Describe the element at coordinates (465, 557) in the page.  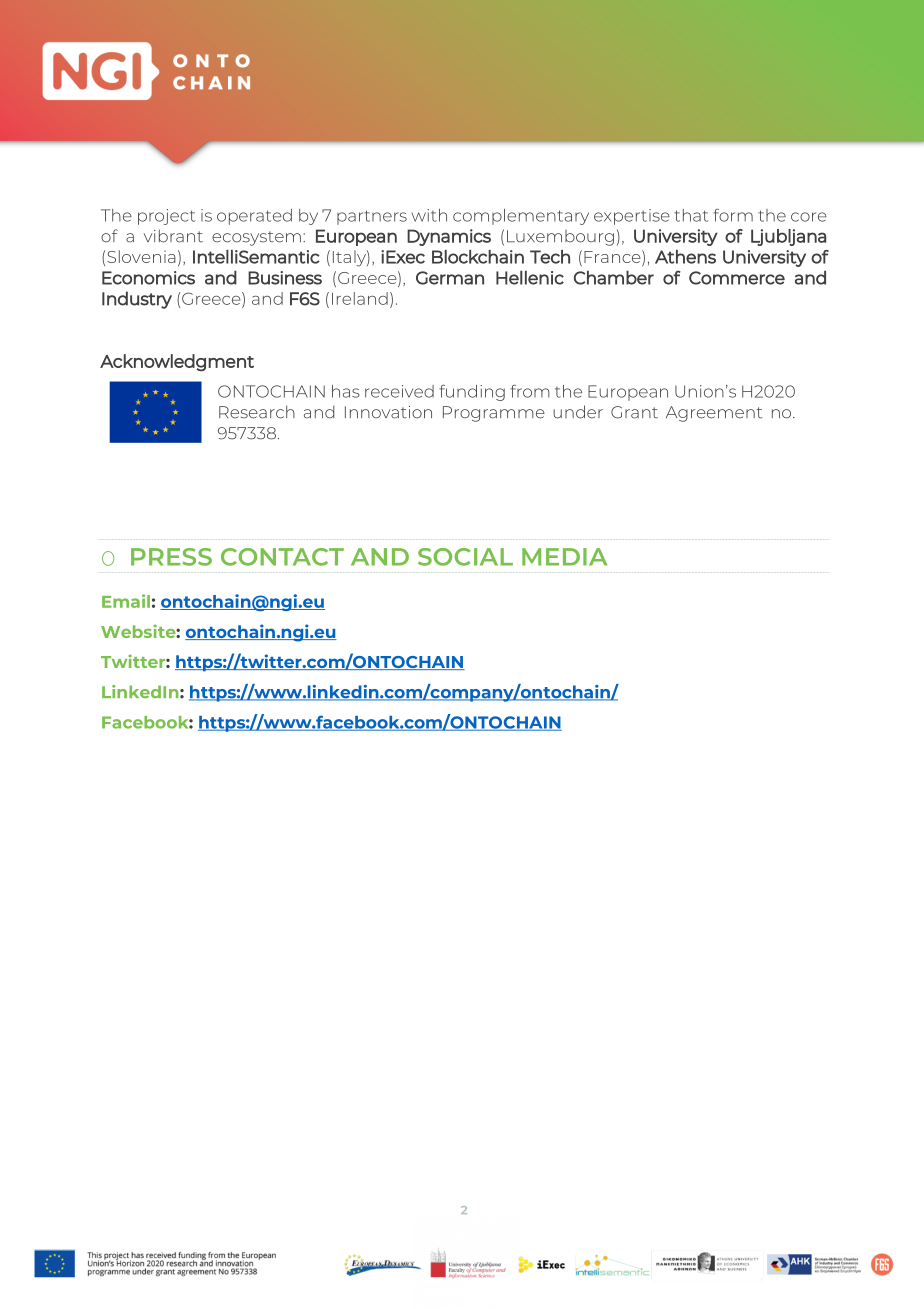
I see `SOCIAL` at that location.
